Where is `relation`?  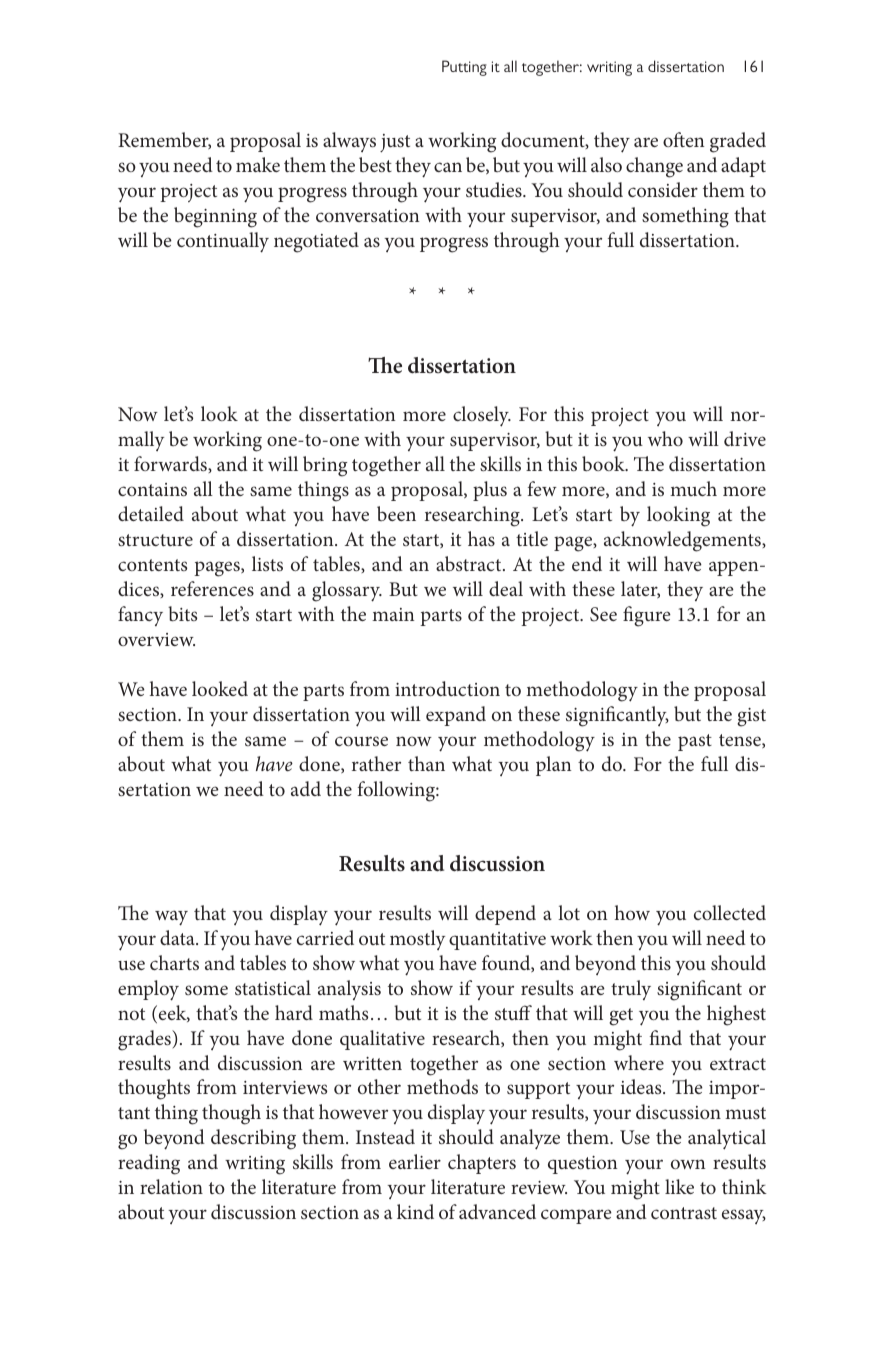 relation is located at coordinates (171, 1186).
